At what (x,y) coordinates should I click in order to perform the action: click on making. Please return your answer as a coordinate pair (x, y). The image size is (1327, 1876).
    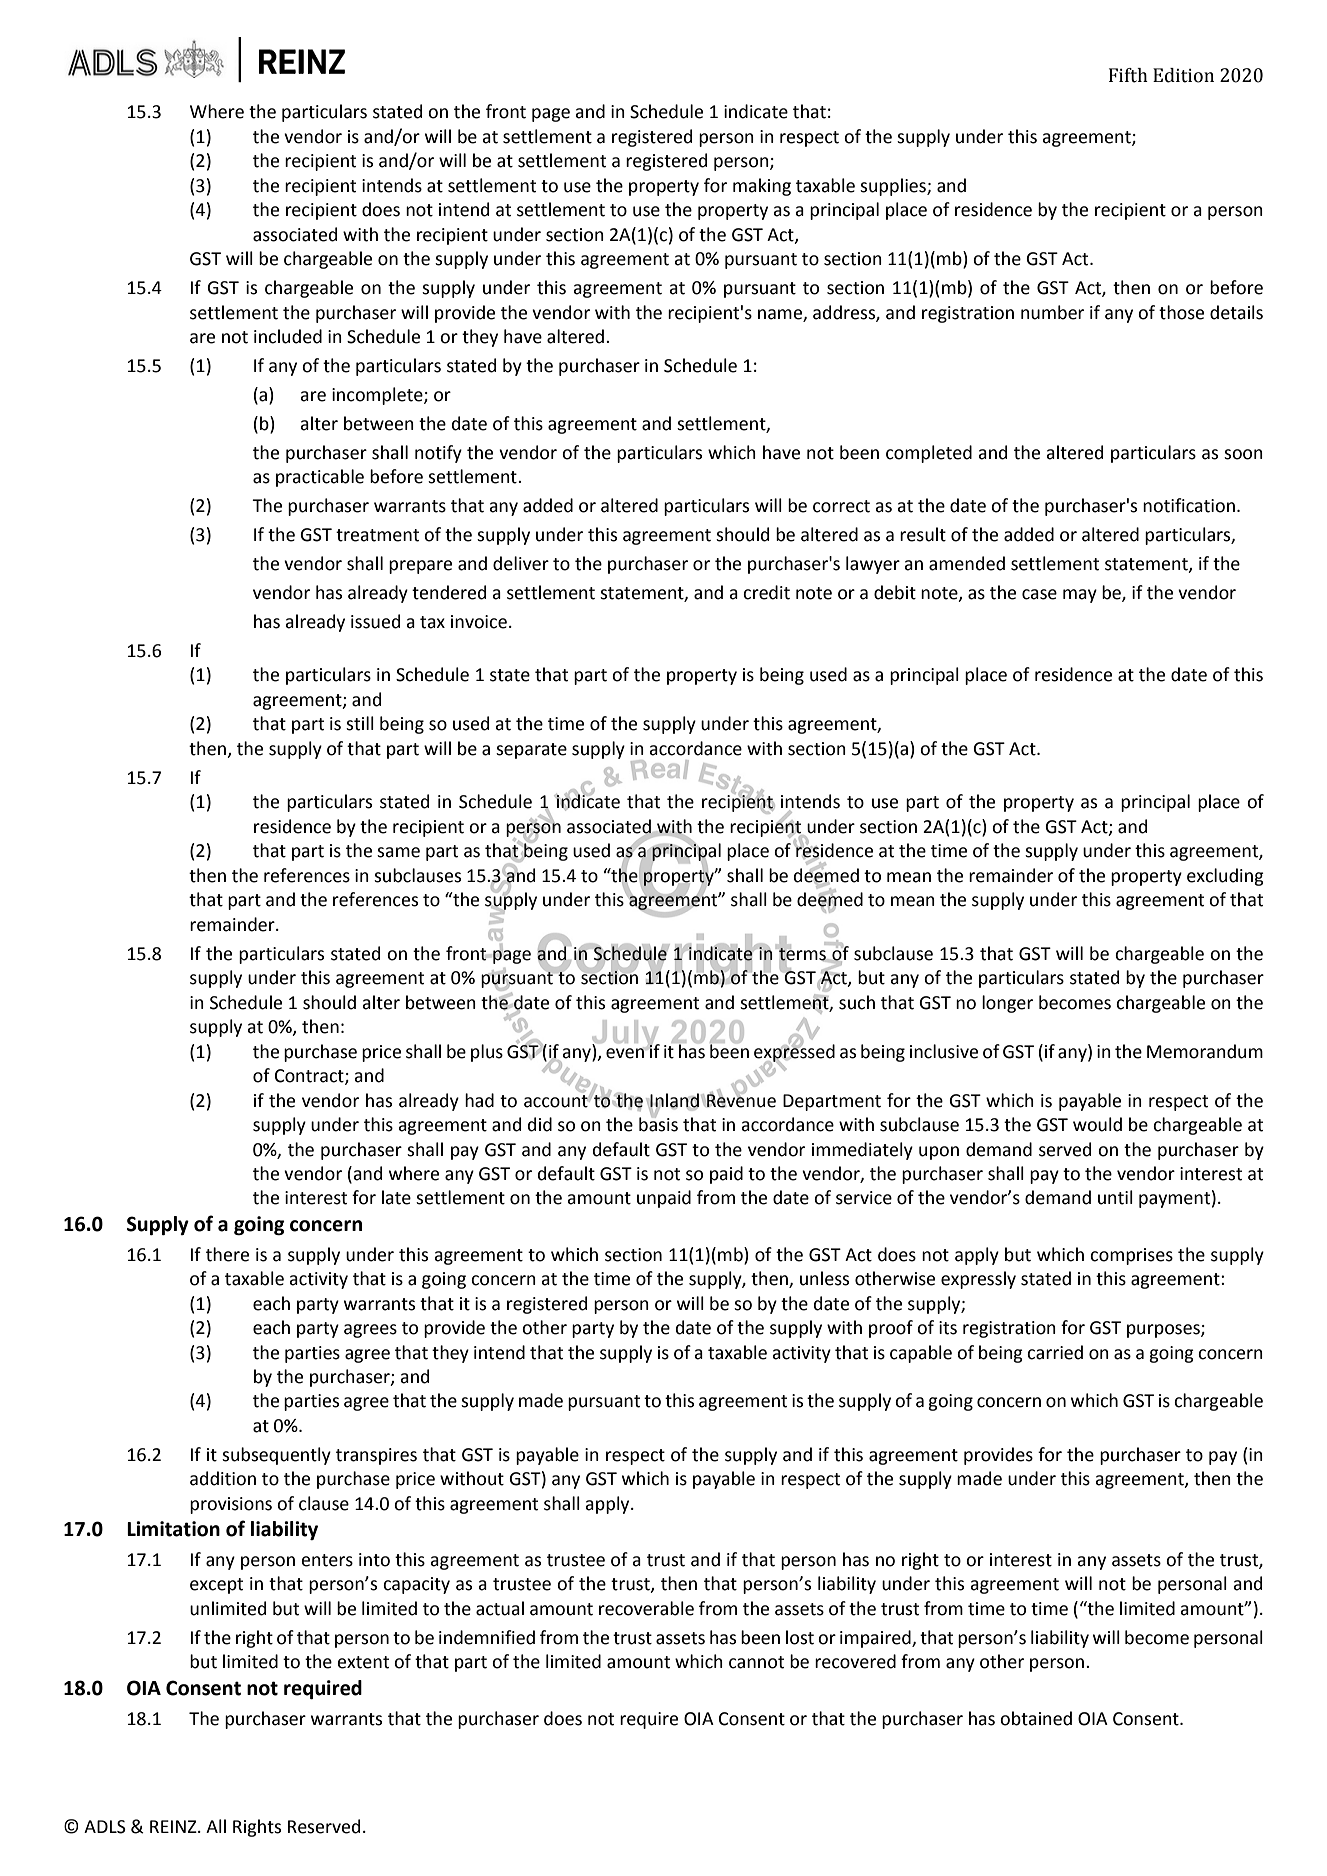
    Looking at the image, I should click on (762, 187).
